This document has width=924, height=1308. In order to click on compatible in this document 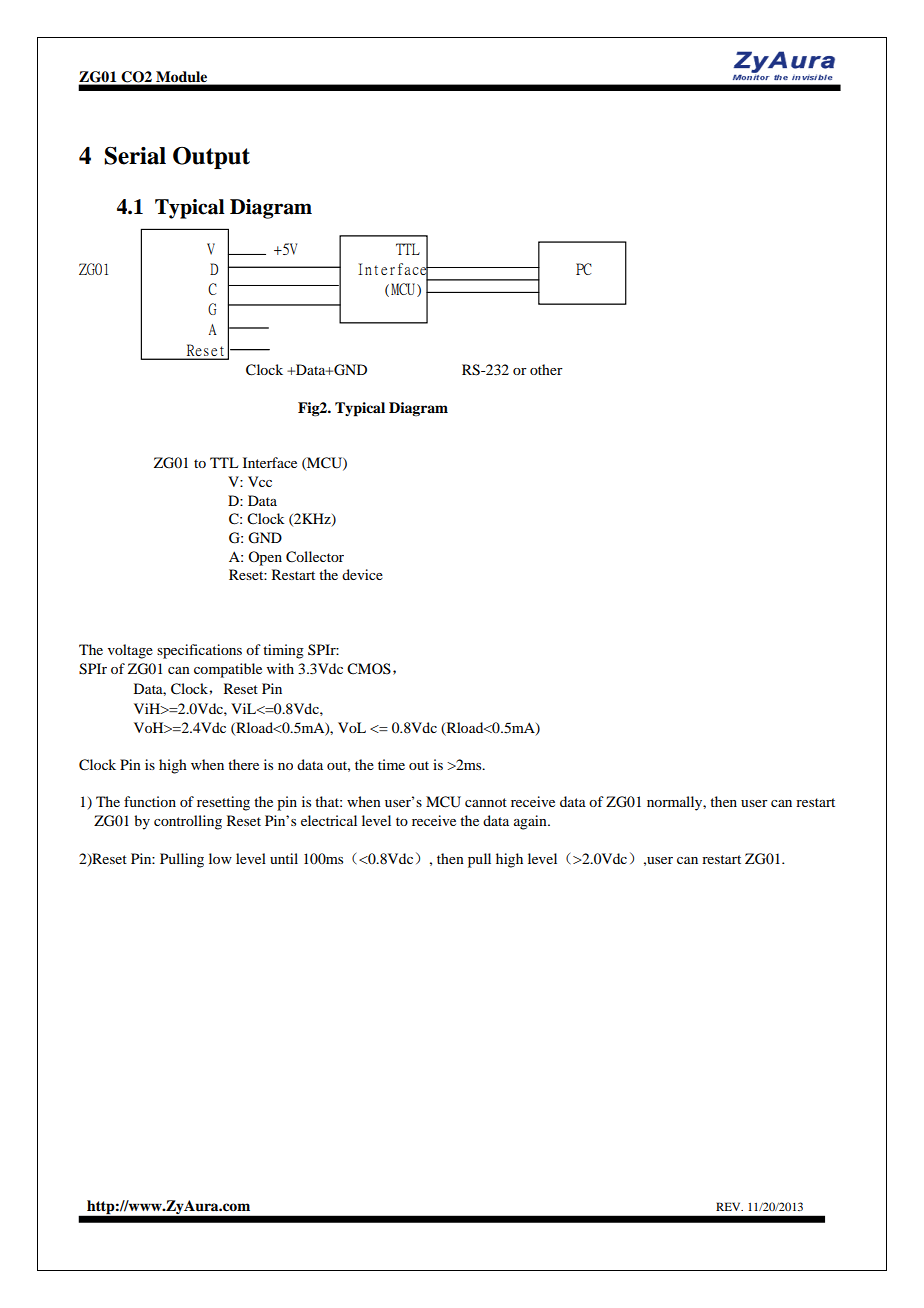, I will do `click(228, 670)`.
